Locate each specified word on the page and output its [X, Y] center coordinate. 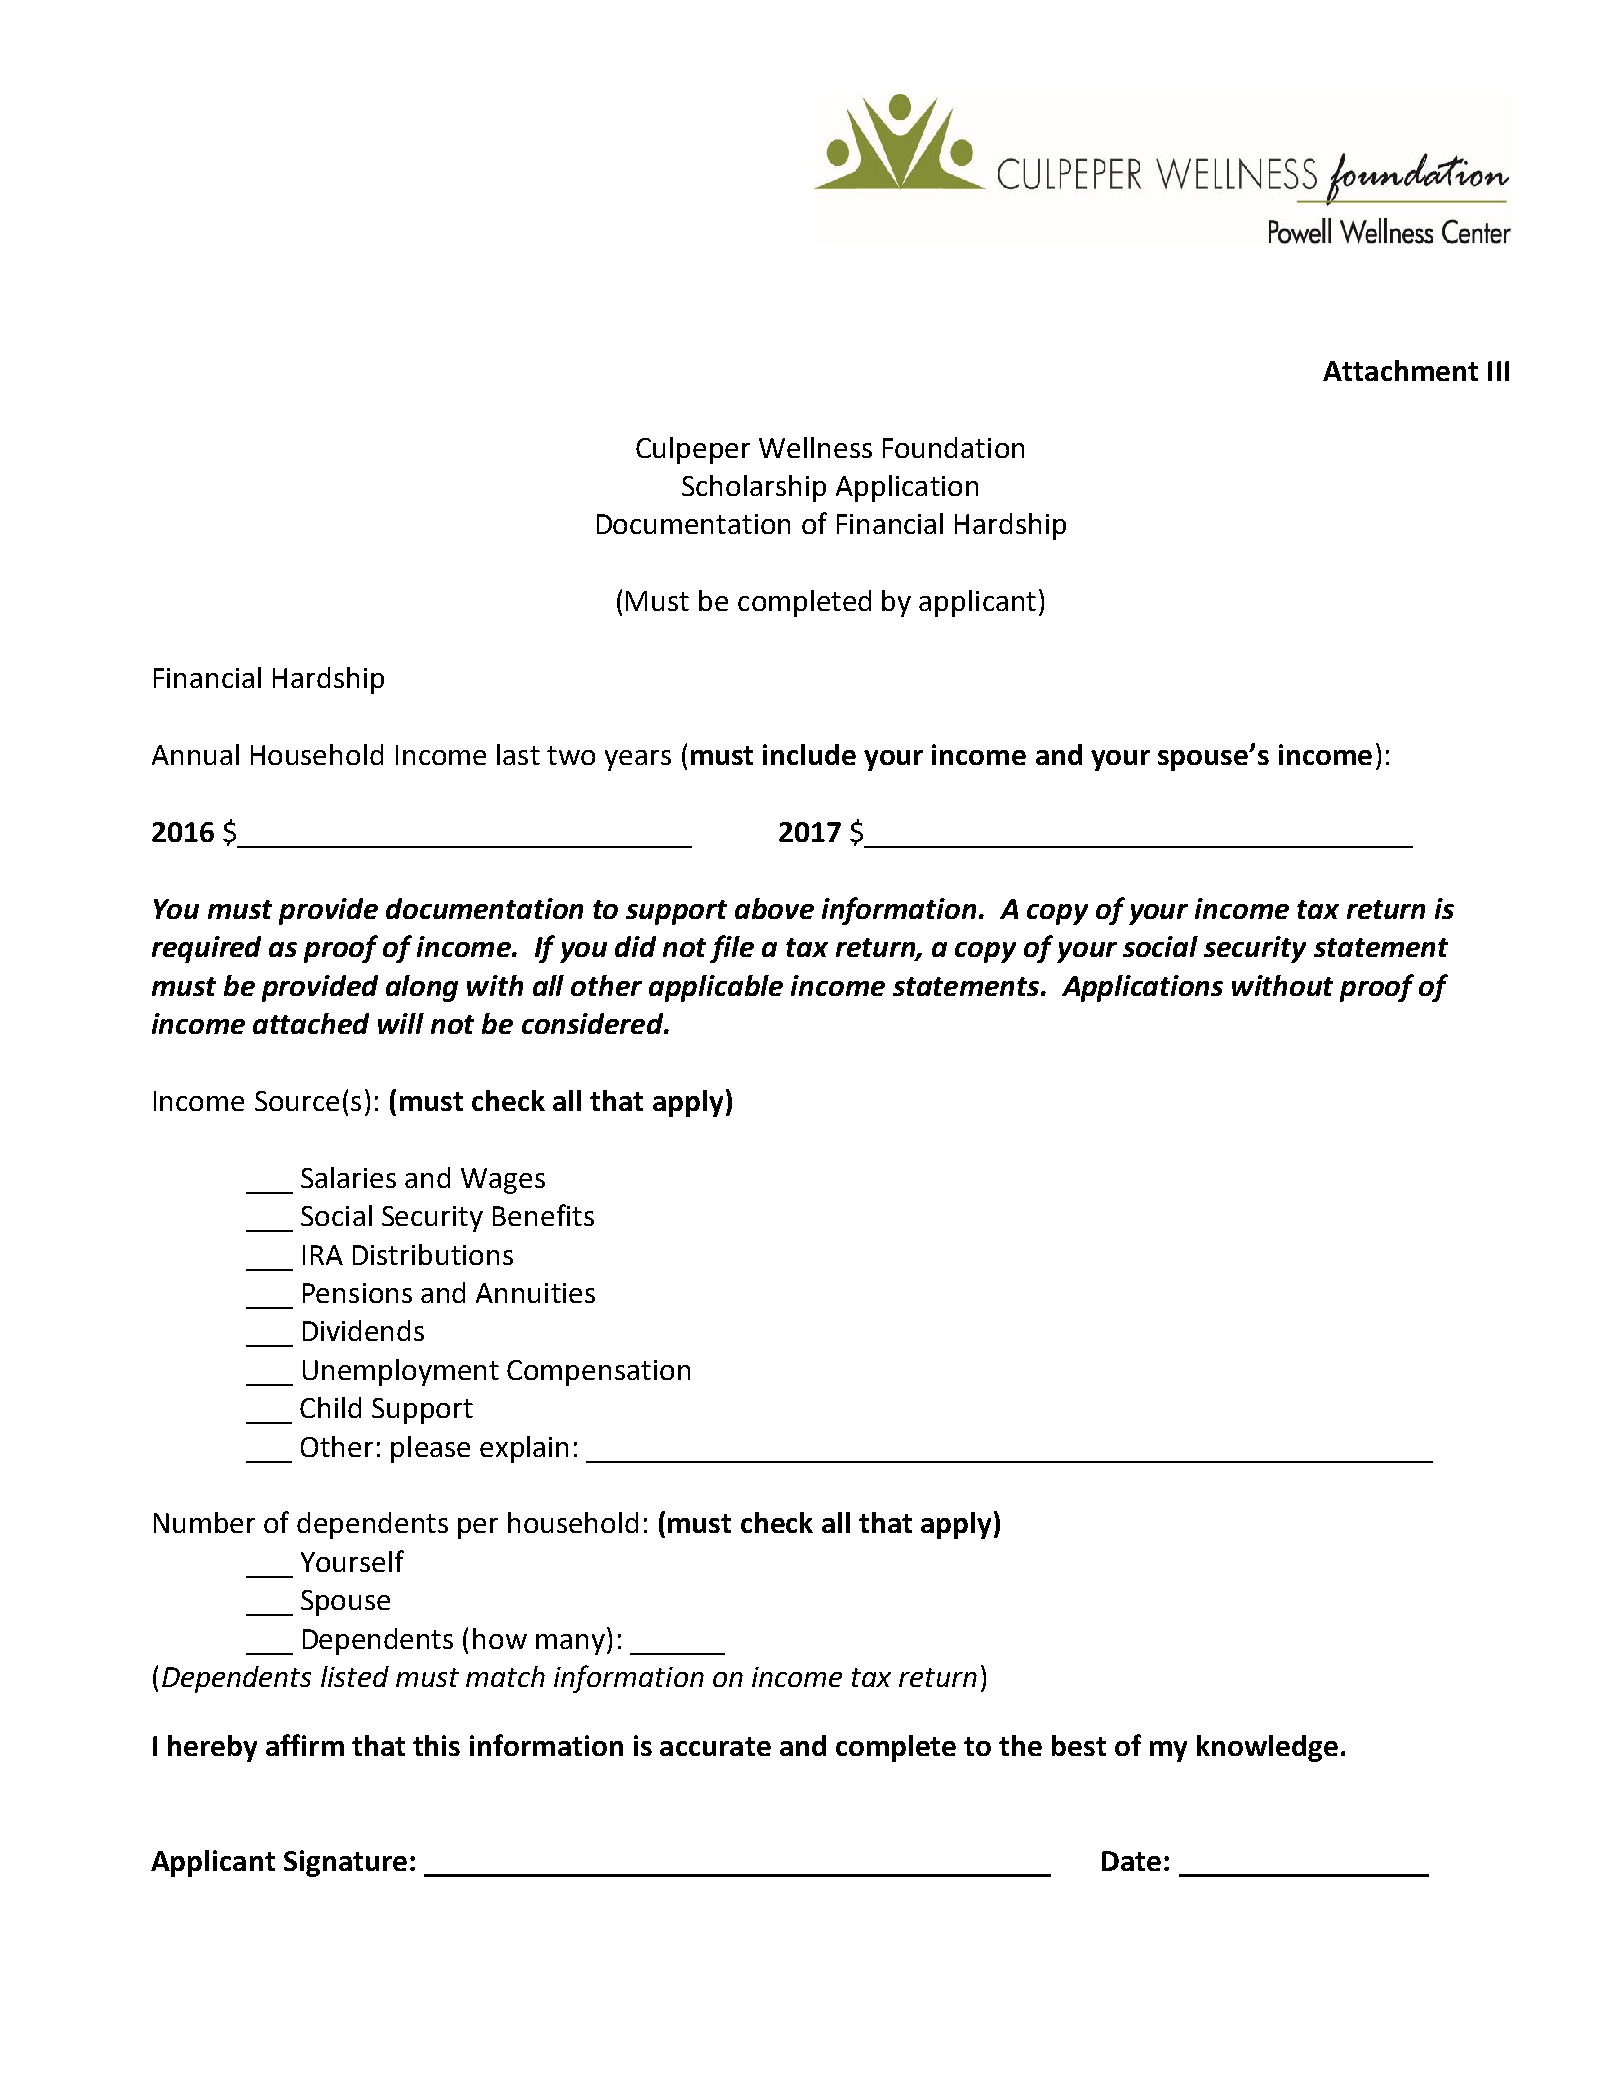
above [774, 908]
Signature [345, 1863]
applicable [716, 988]
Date [1131, 1861]
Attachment [1400, 370]
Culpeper [693, 450]
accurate [715, 1746]
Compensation [598, 1373]
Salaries [348, 1177]
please [430, 1449]
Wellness [815, 447]
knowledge [1267, 1748]
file [732, 949]
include [809, 754]
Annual [195, 754]
